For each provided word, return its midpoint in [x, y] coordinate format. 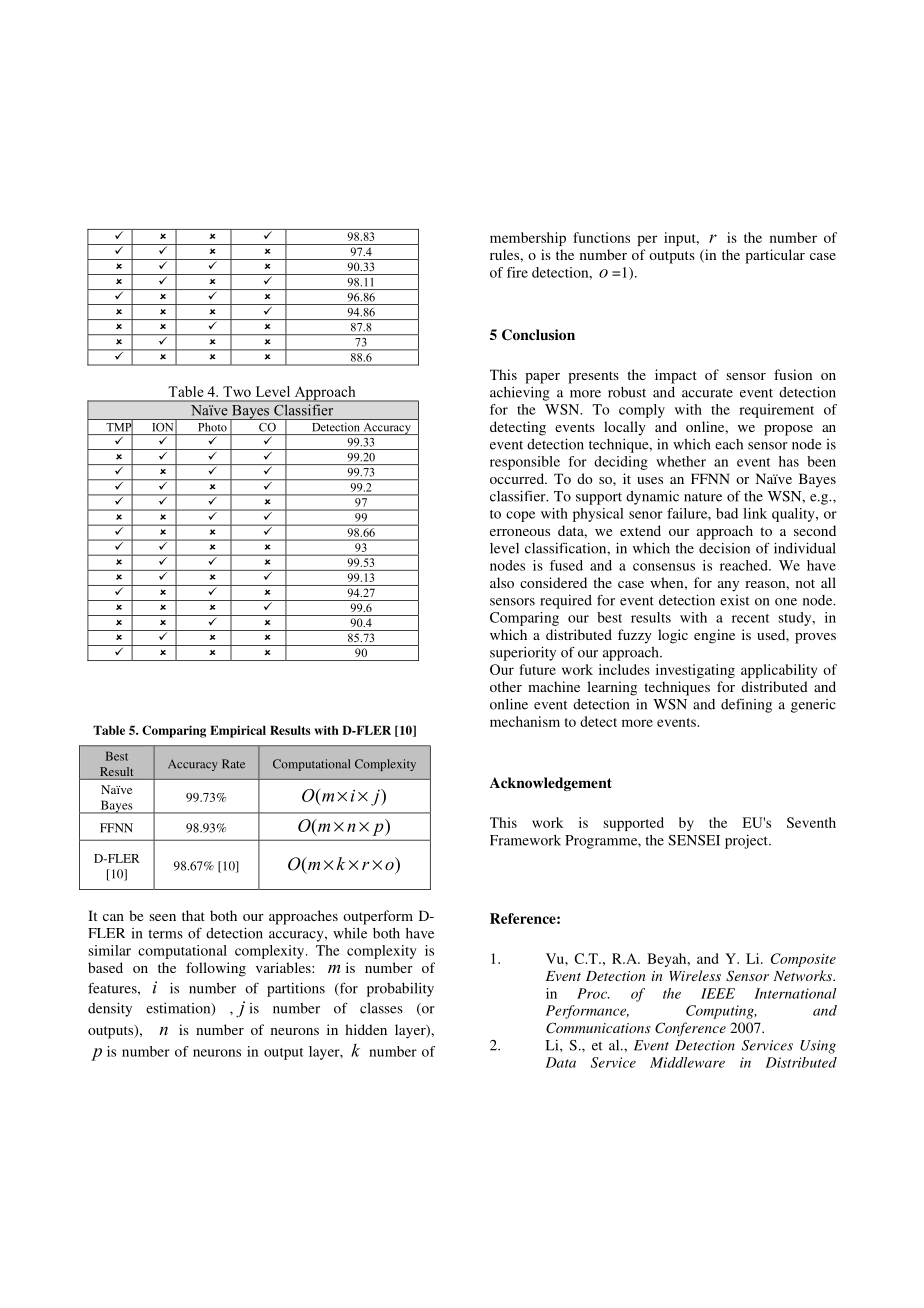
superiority [523, 653]
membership [528, 239]
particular [775, 256]
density [110, 1009]
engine [714, 636]
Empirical [238, 731]
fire [517, 272]
